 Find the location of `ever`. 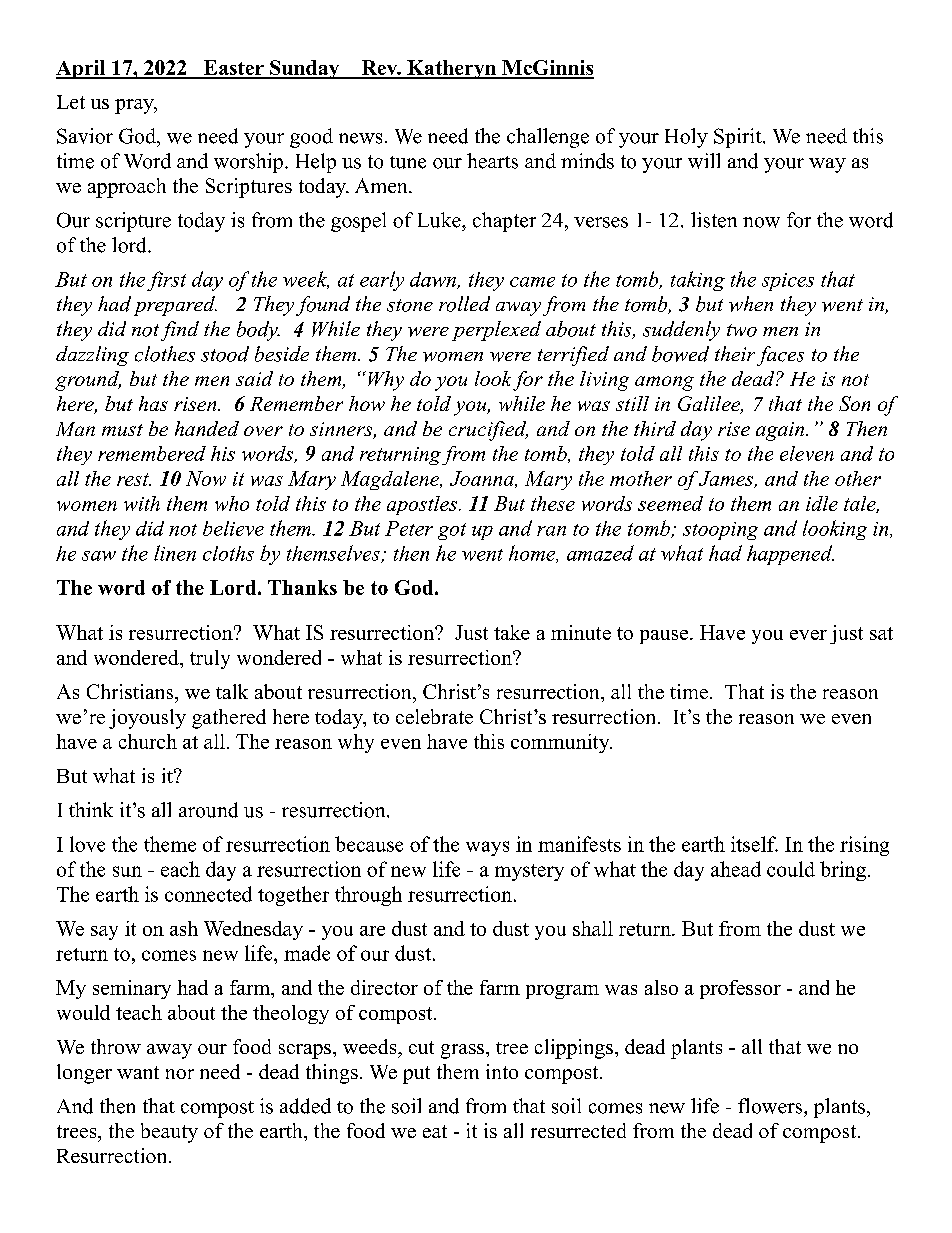

ever is located at coordinates (808, 635).
